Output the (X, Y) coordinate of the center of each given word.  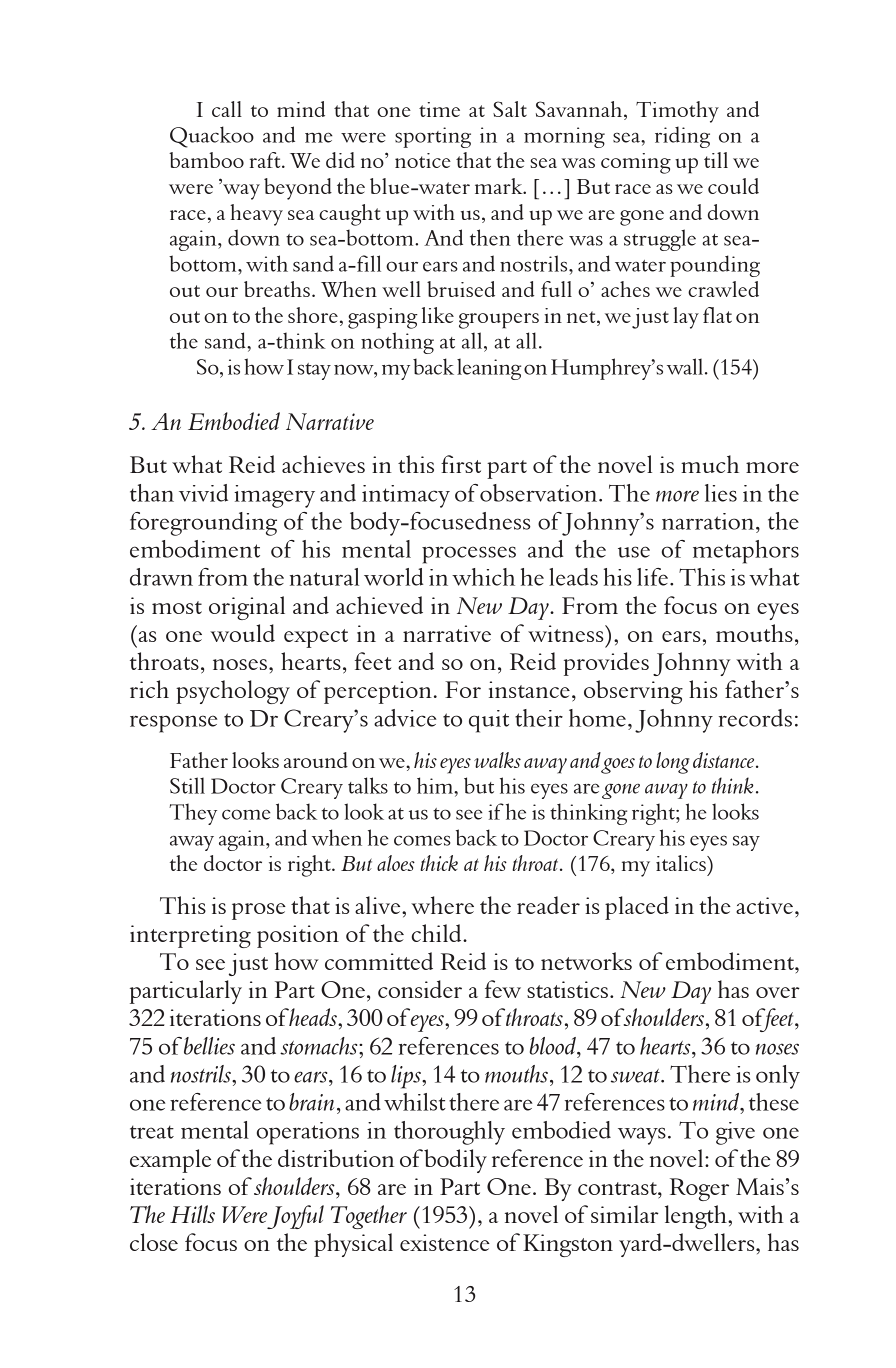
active (764, 905)
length (697, 1217)
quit (489, 721)
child (438, 933)
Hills (192, 1214)
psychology (233, 692)
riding (682, 137)
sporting (433, 137)
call (227, 109)
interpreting (190, 936)
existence (445, 1242)
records (755, 718)
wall (685, 366)
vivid (203, 493)
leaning (489, 369)
